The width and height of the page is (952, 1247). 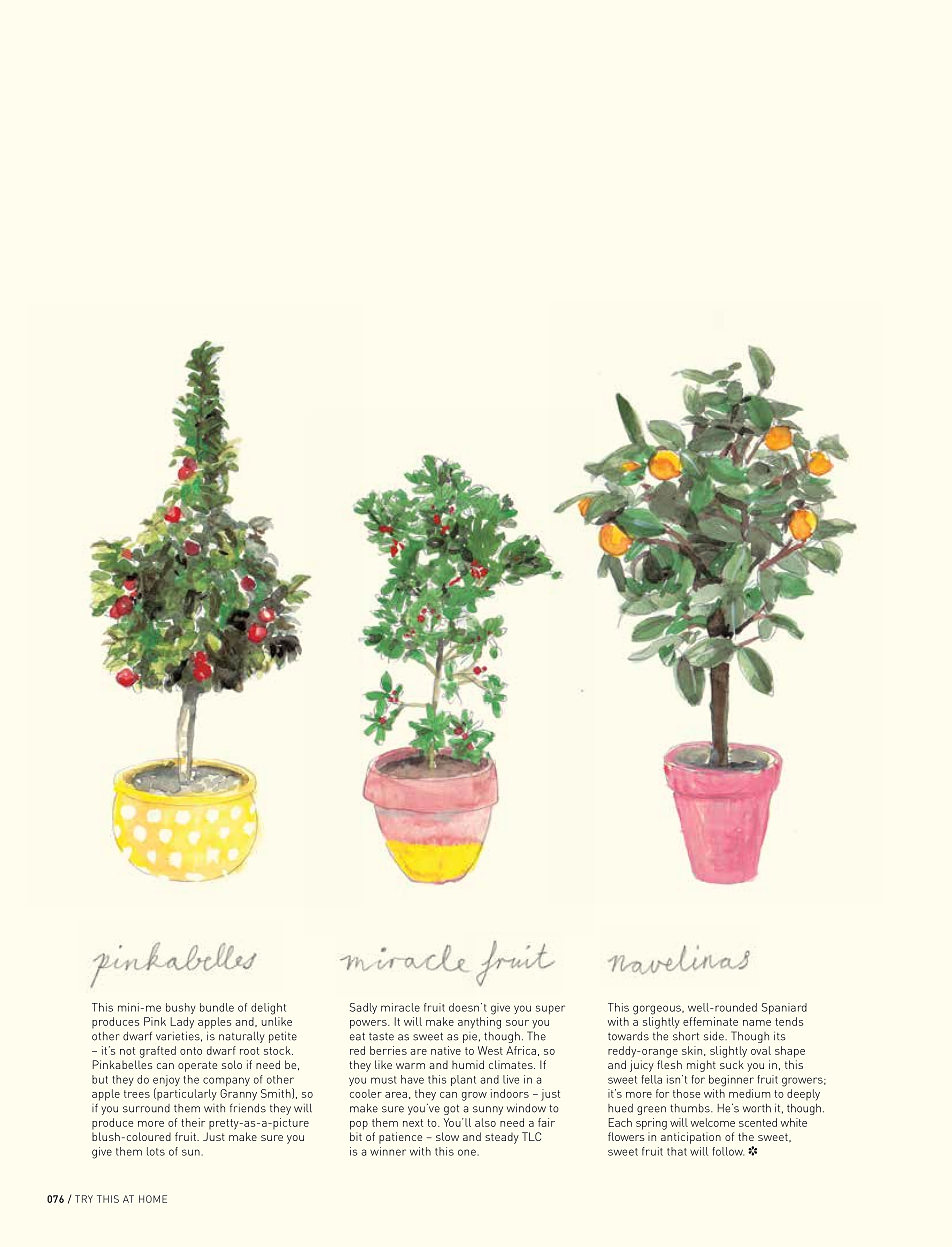 What do you see at coordinates (400, 1007) in the page?
I see `miracle` at bounding box center [400, 1007].
